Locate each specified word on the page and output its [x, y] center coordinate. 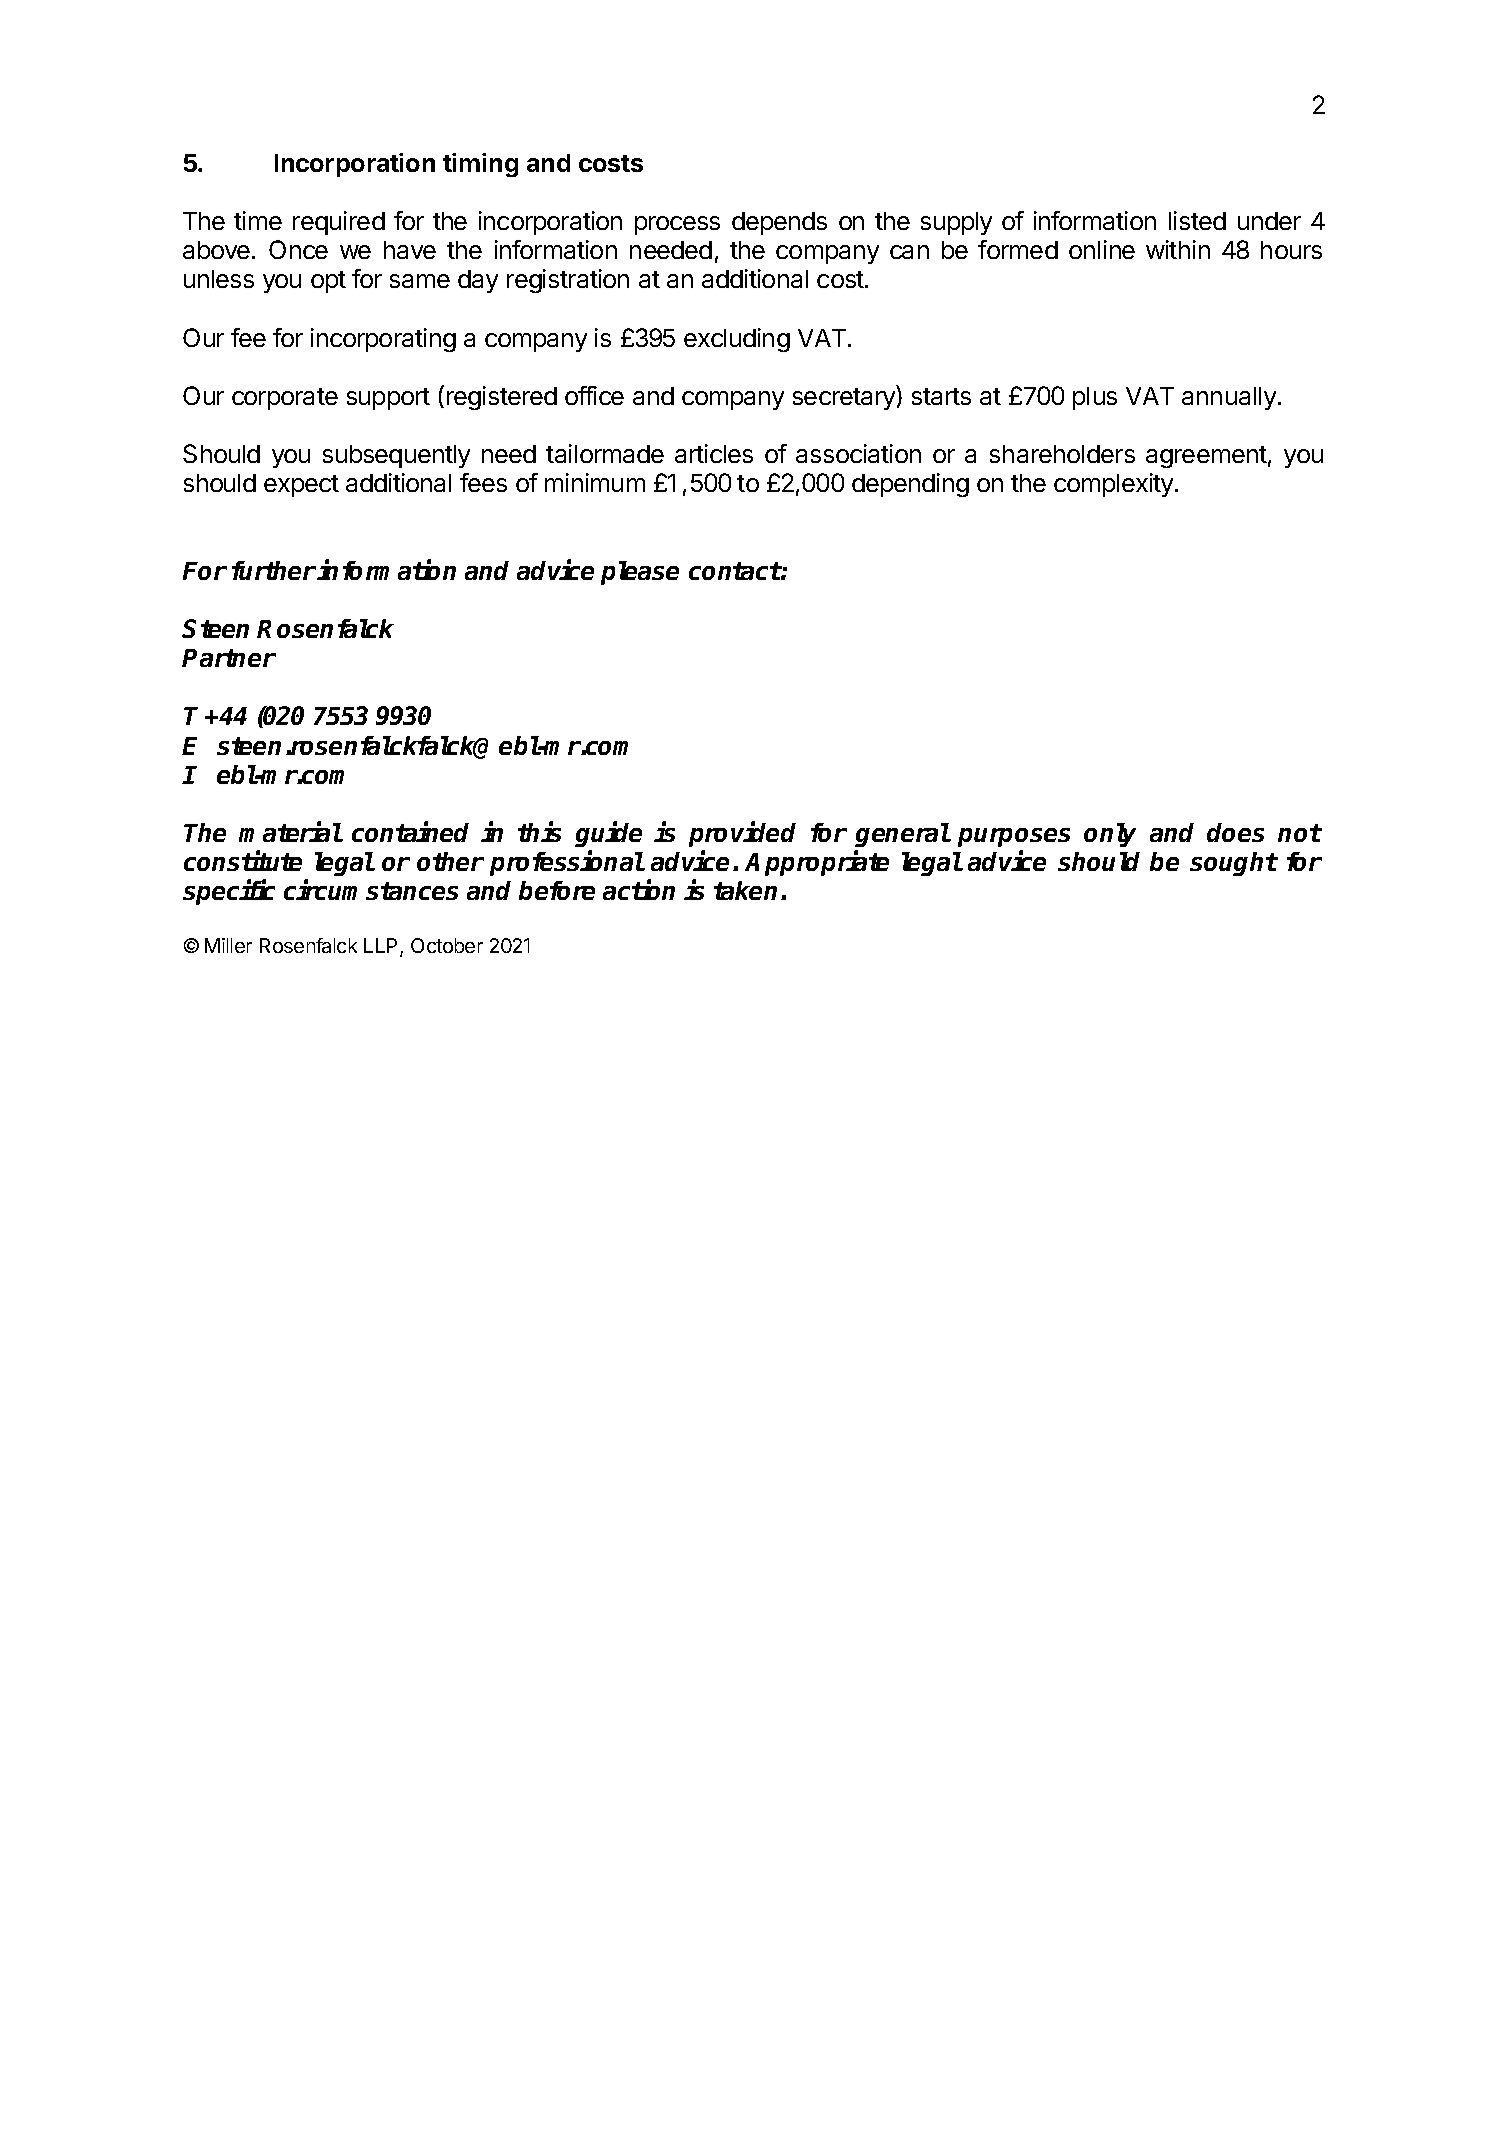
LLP [382, 947]
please [640, 573]
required [339, 223]
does [1235, 832]
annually [1229, 398]
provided [742, 834]
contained [410, 832]
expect [301, 486]
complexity [1115, 485]
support [388, 399]
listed [1197, 220]
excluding [737, 340]
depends [779, 223]
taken [748, 890]
